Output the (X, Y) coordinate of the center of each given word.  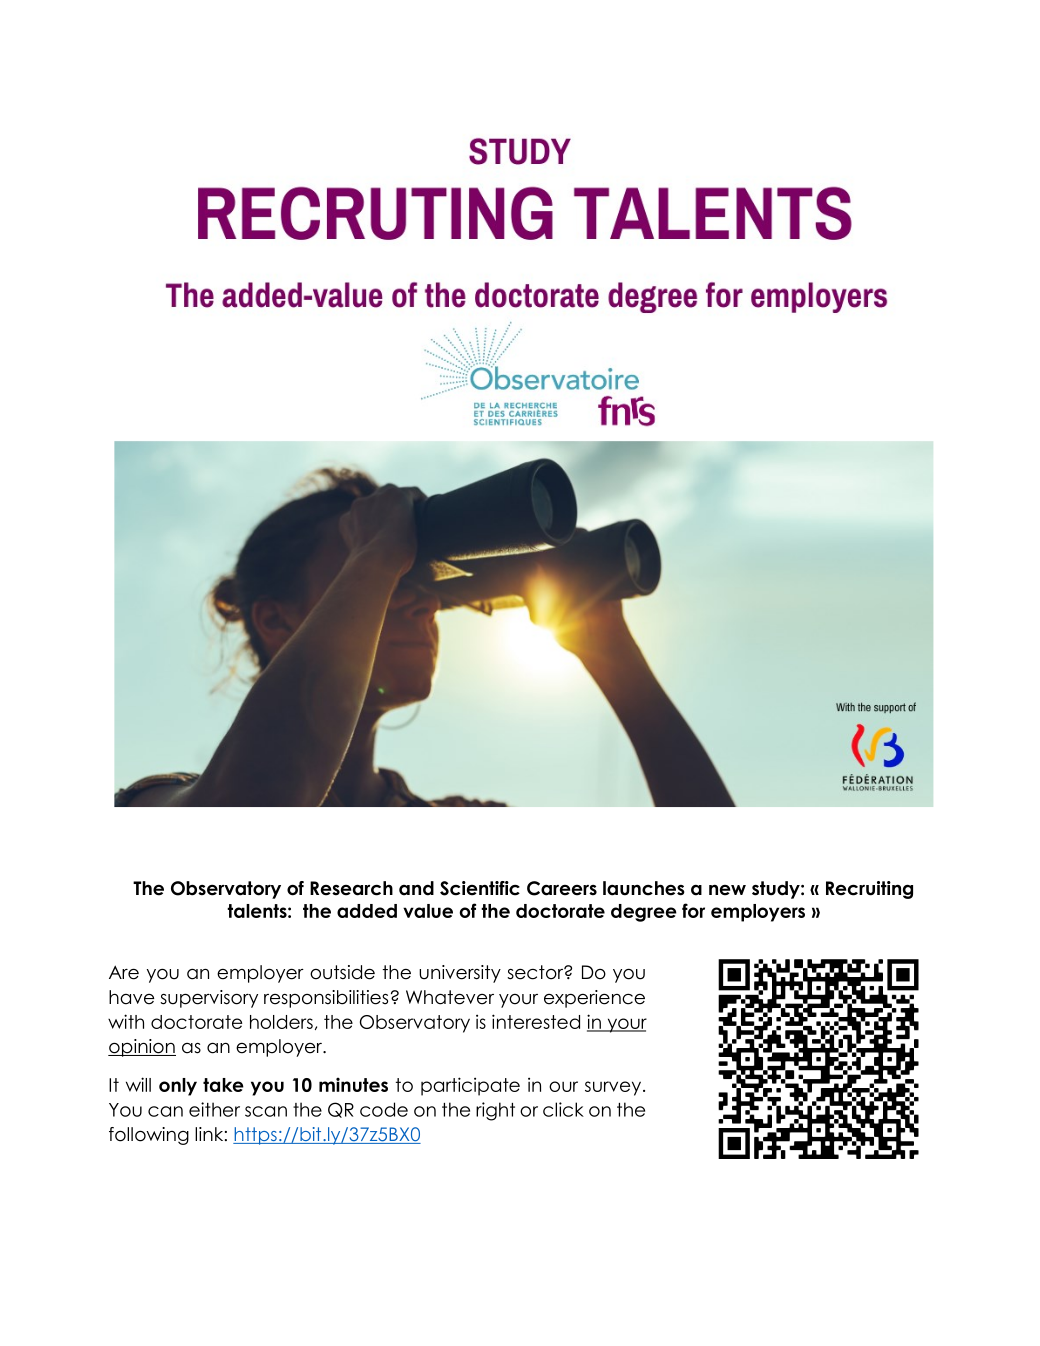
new (727, 890)
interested (536, 1021)
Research (351, 888)
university (460, 974)
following (149, 1136)
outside (342, 972)
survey (613, 1088)
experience (594, 999)
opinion (142, 1048)
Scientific (480, 888)
